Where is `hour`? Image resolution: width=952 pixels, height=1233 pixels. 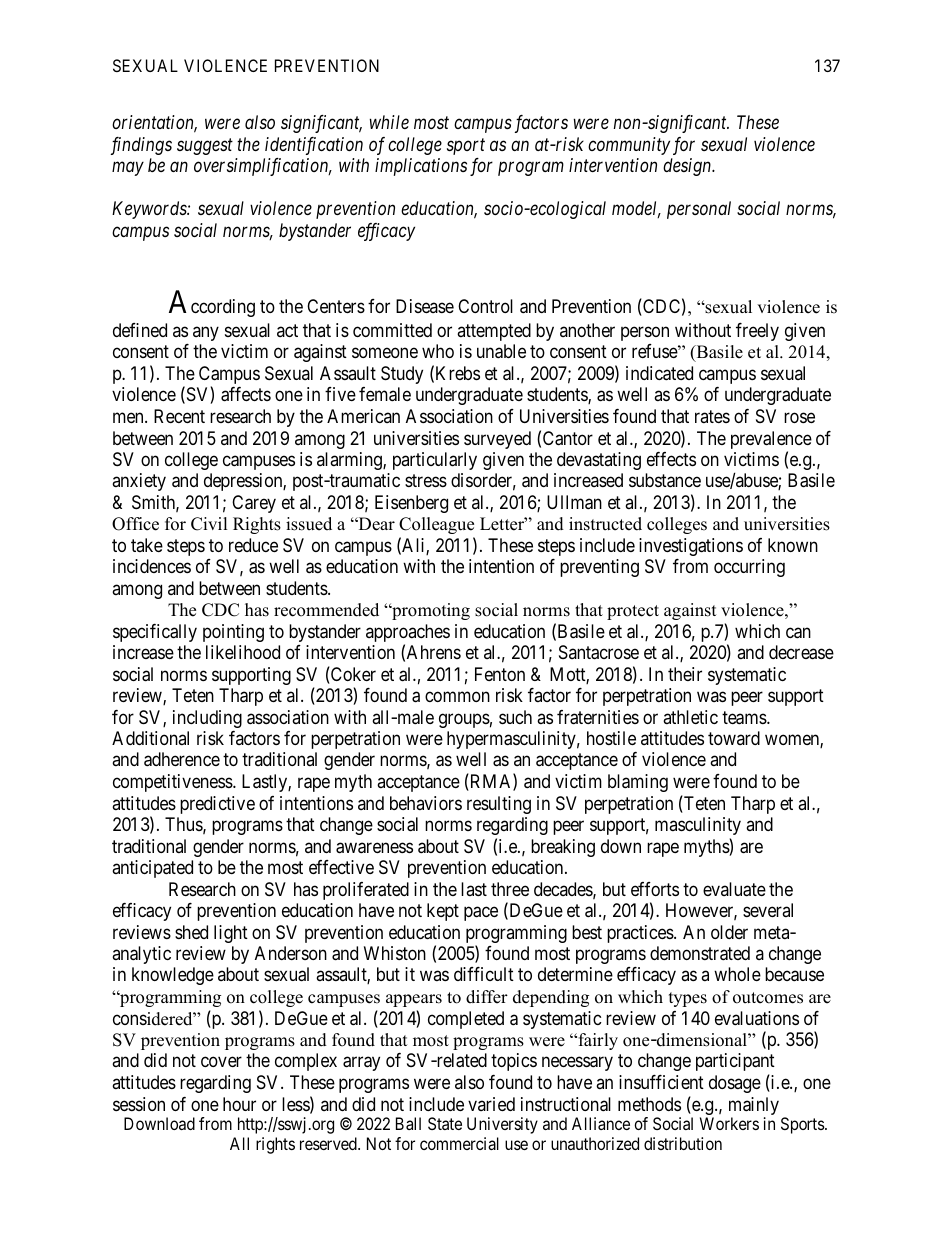 hour is located at coordinates (239, 1104).
